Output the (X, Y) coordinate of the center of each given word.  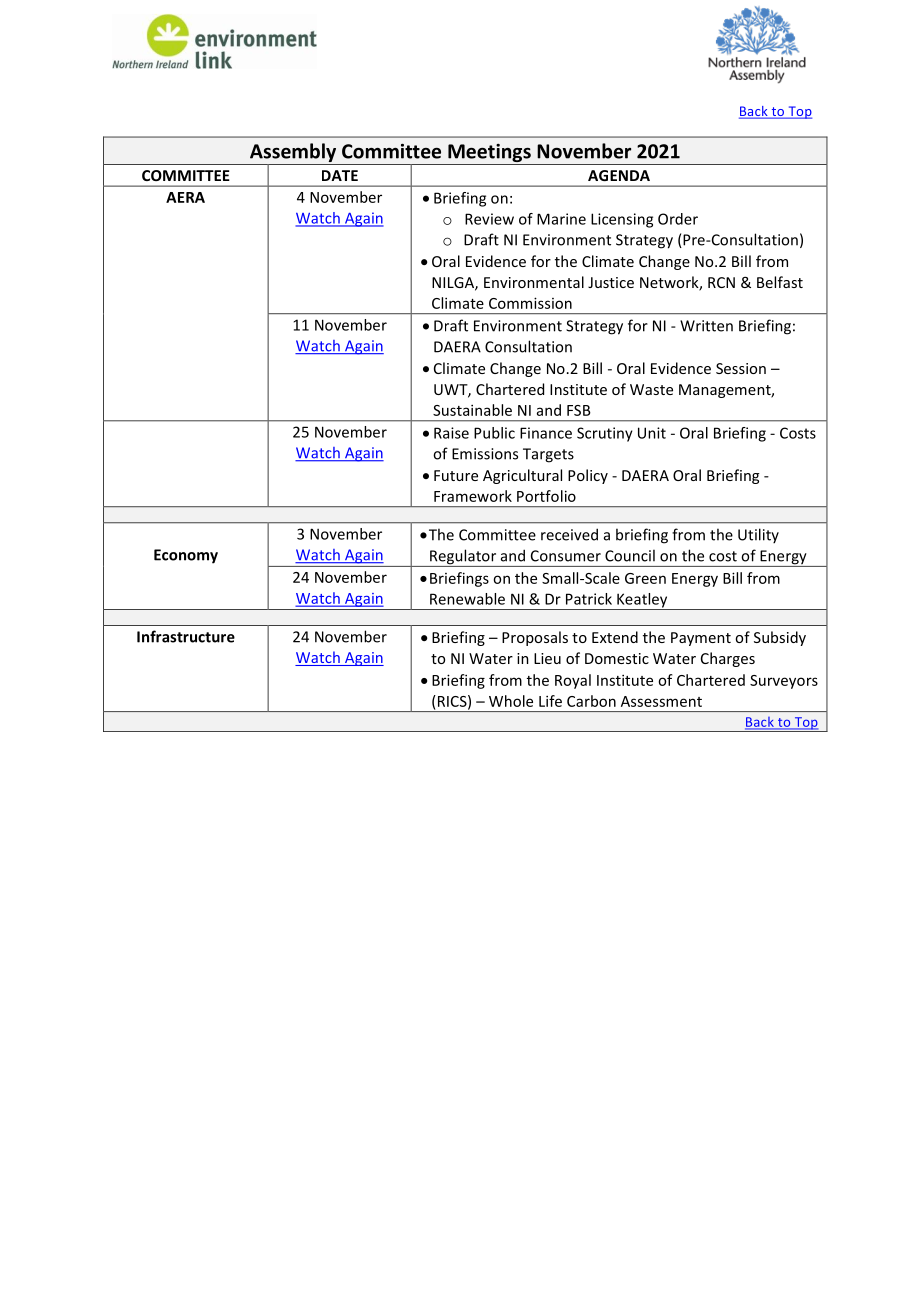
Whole (511, 701)
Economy (186, 556)
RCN (721, 282)
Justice (611, 282)
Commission (530, 303)
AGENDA (619, 175)
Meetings (489, 154)
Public (494, 433)
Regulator (463, 558)
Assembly (293, 154)
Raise (451, 433)
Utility (758, 535)
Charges (728, 659)
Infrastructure (186, 636)
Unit (652, 433)
